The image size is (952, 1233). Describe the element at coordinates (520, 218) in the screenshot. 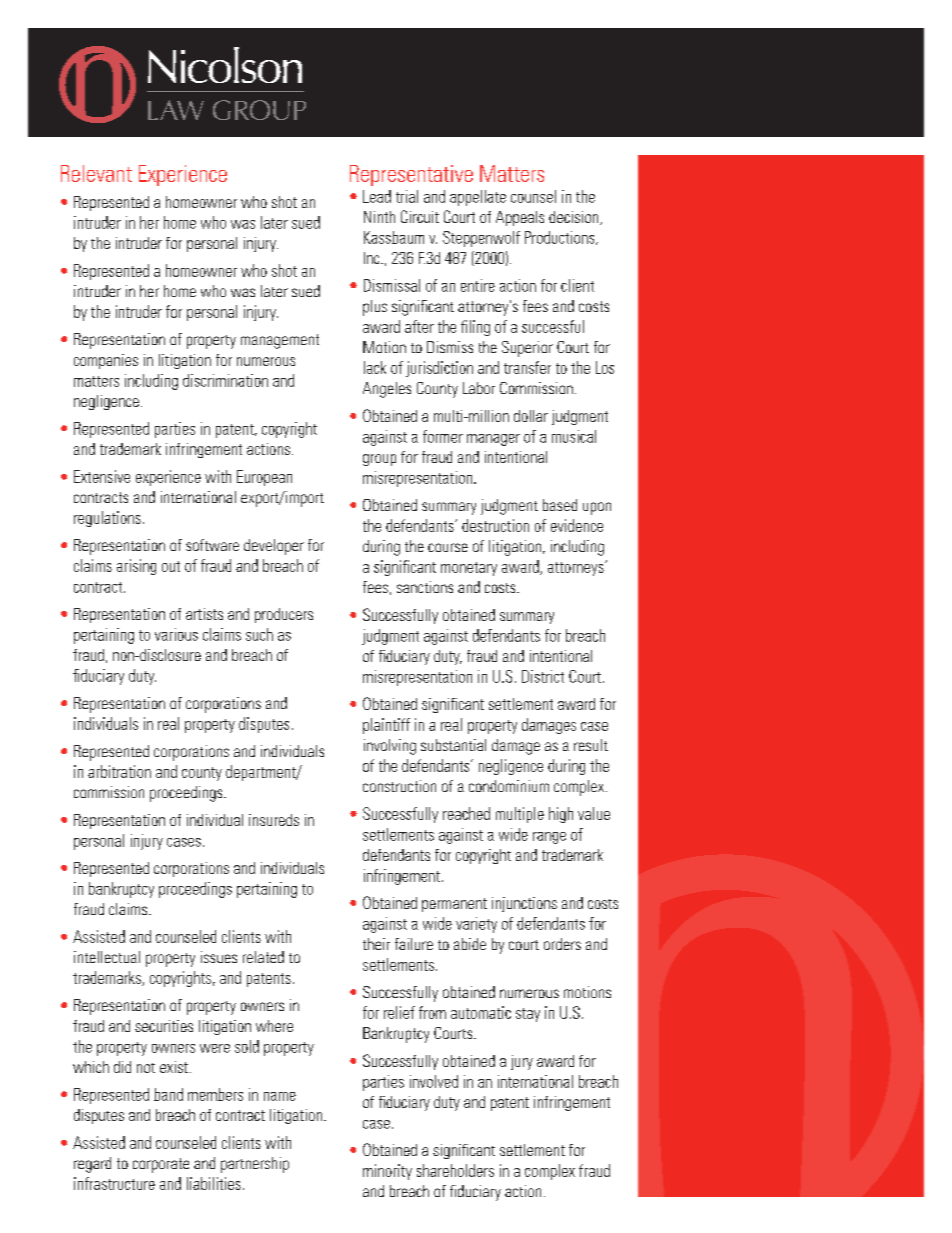

I see `Appeals` at that location.
